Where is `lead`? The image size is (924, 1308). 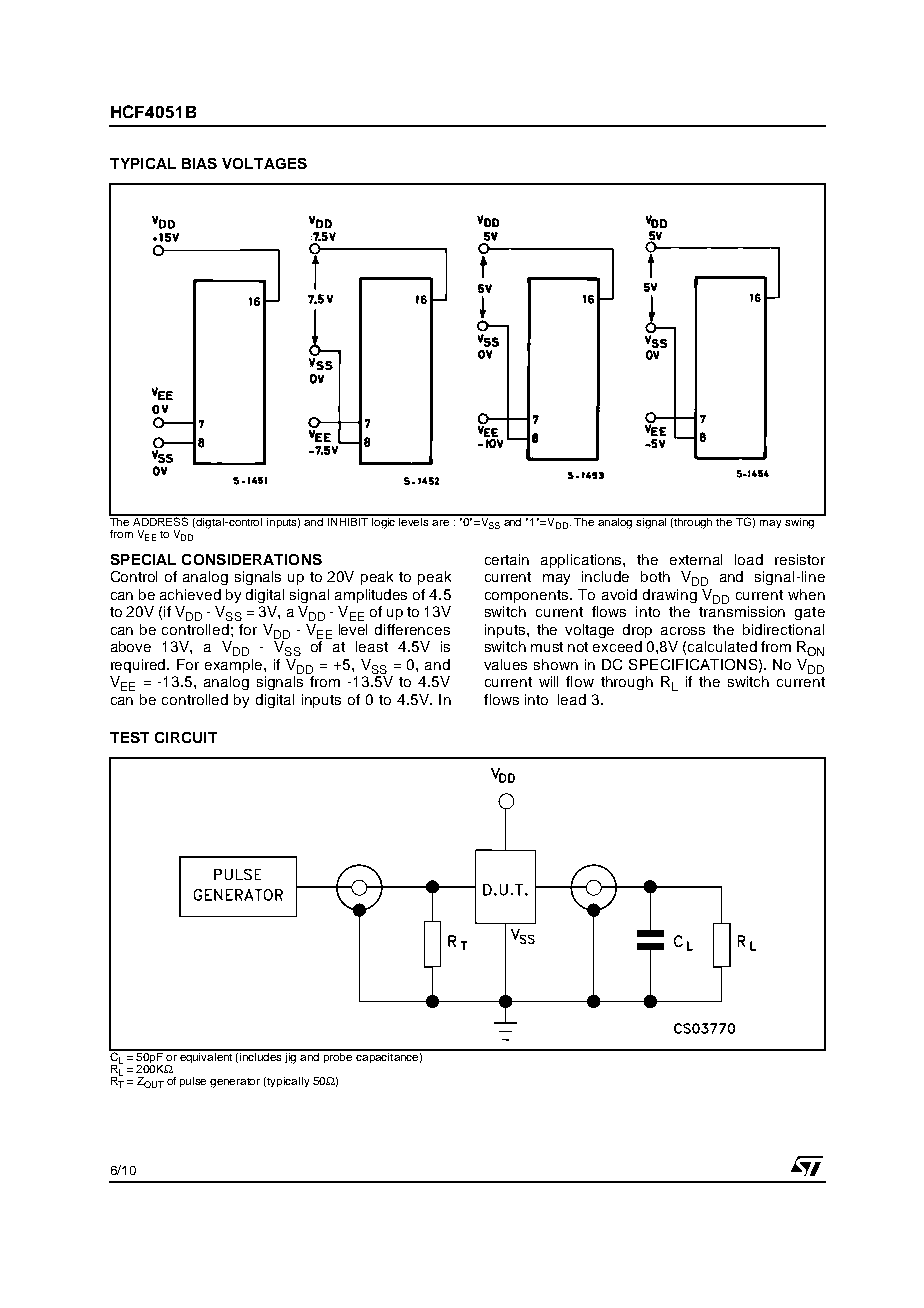 lead is located at coordinates (572, 699).
